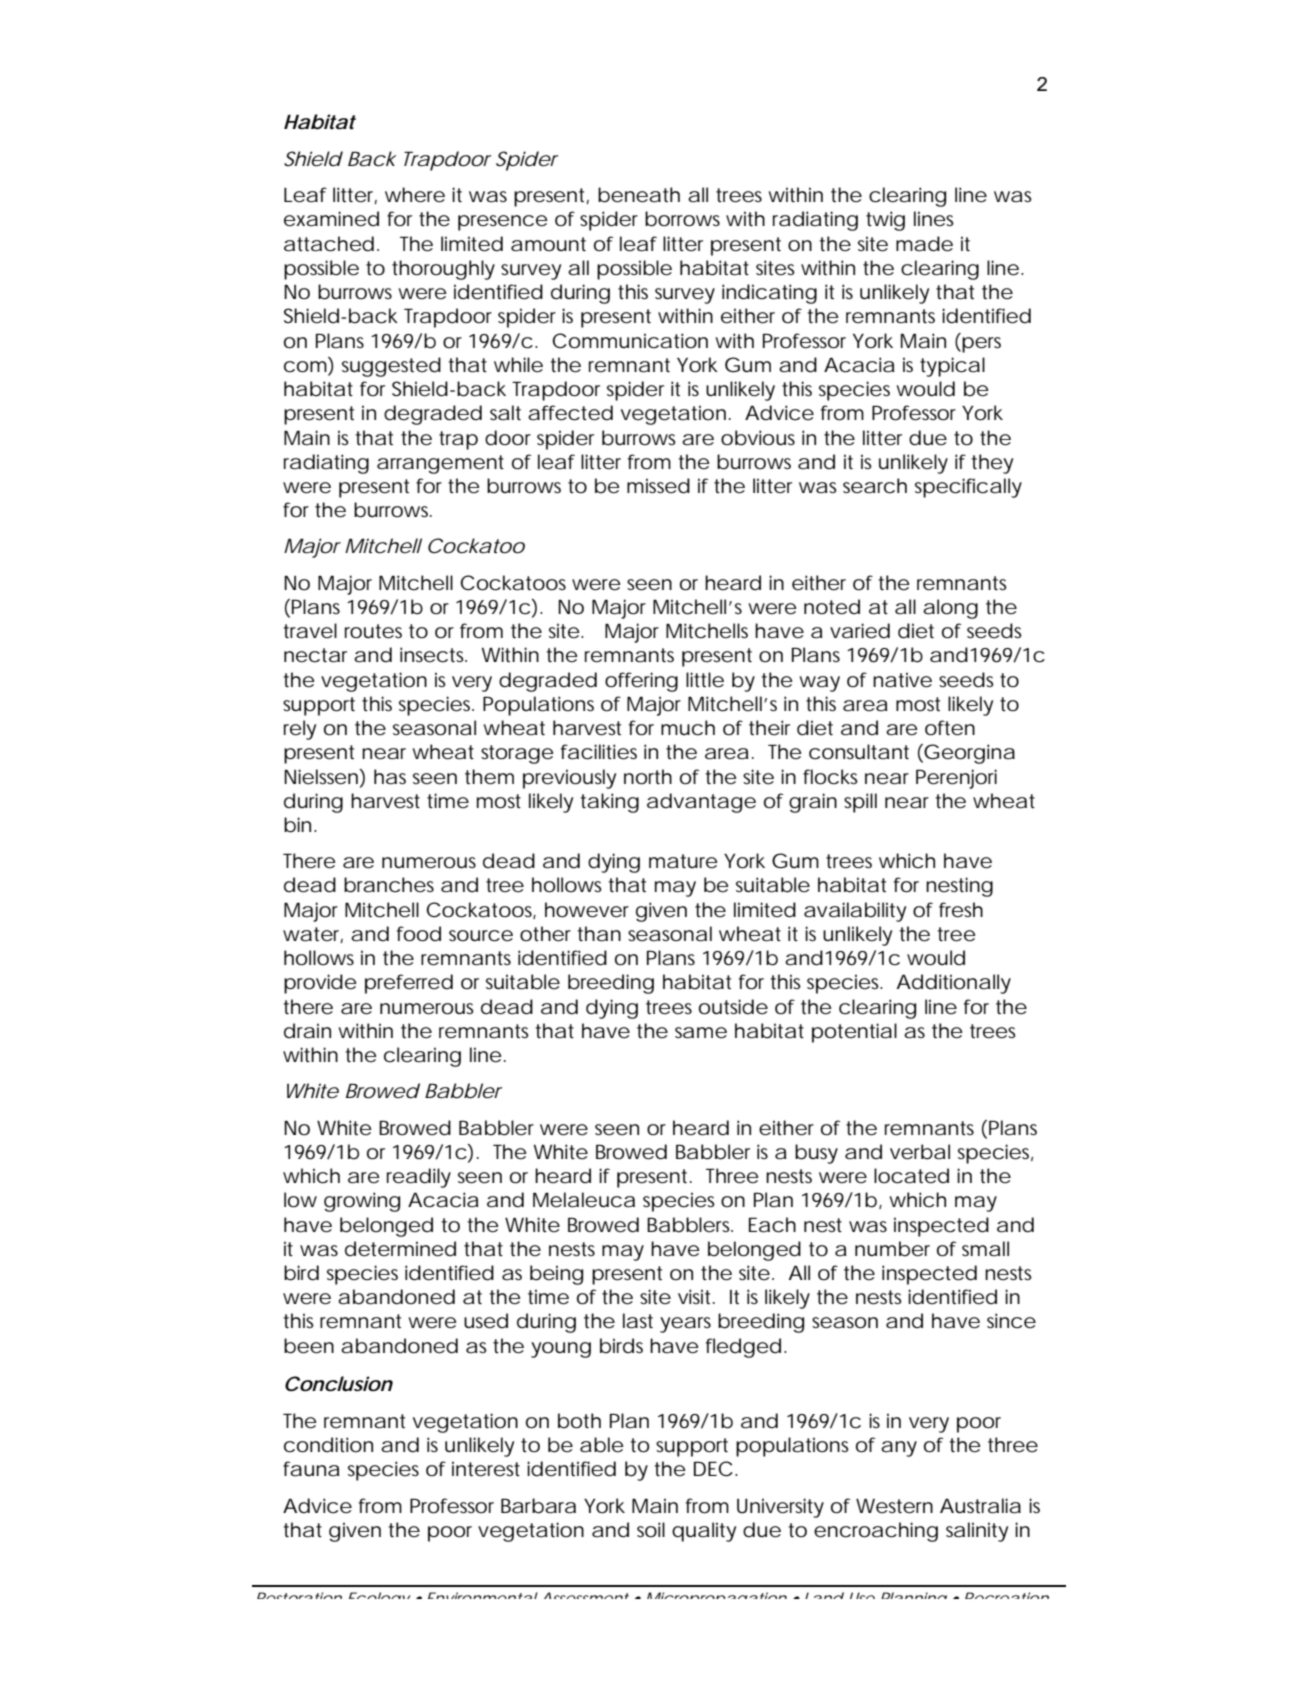 The image size is (1301, 1684). What do you see at coordinates (682, 219) in the screenshot?
I see `borrows` at bounding box center [682, 219].
